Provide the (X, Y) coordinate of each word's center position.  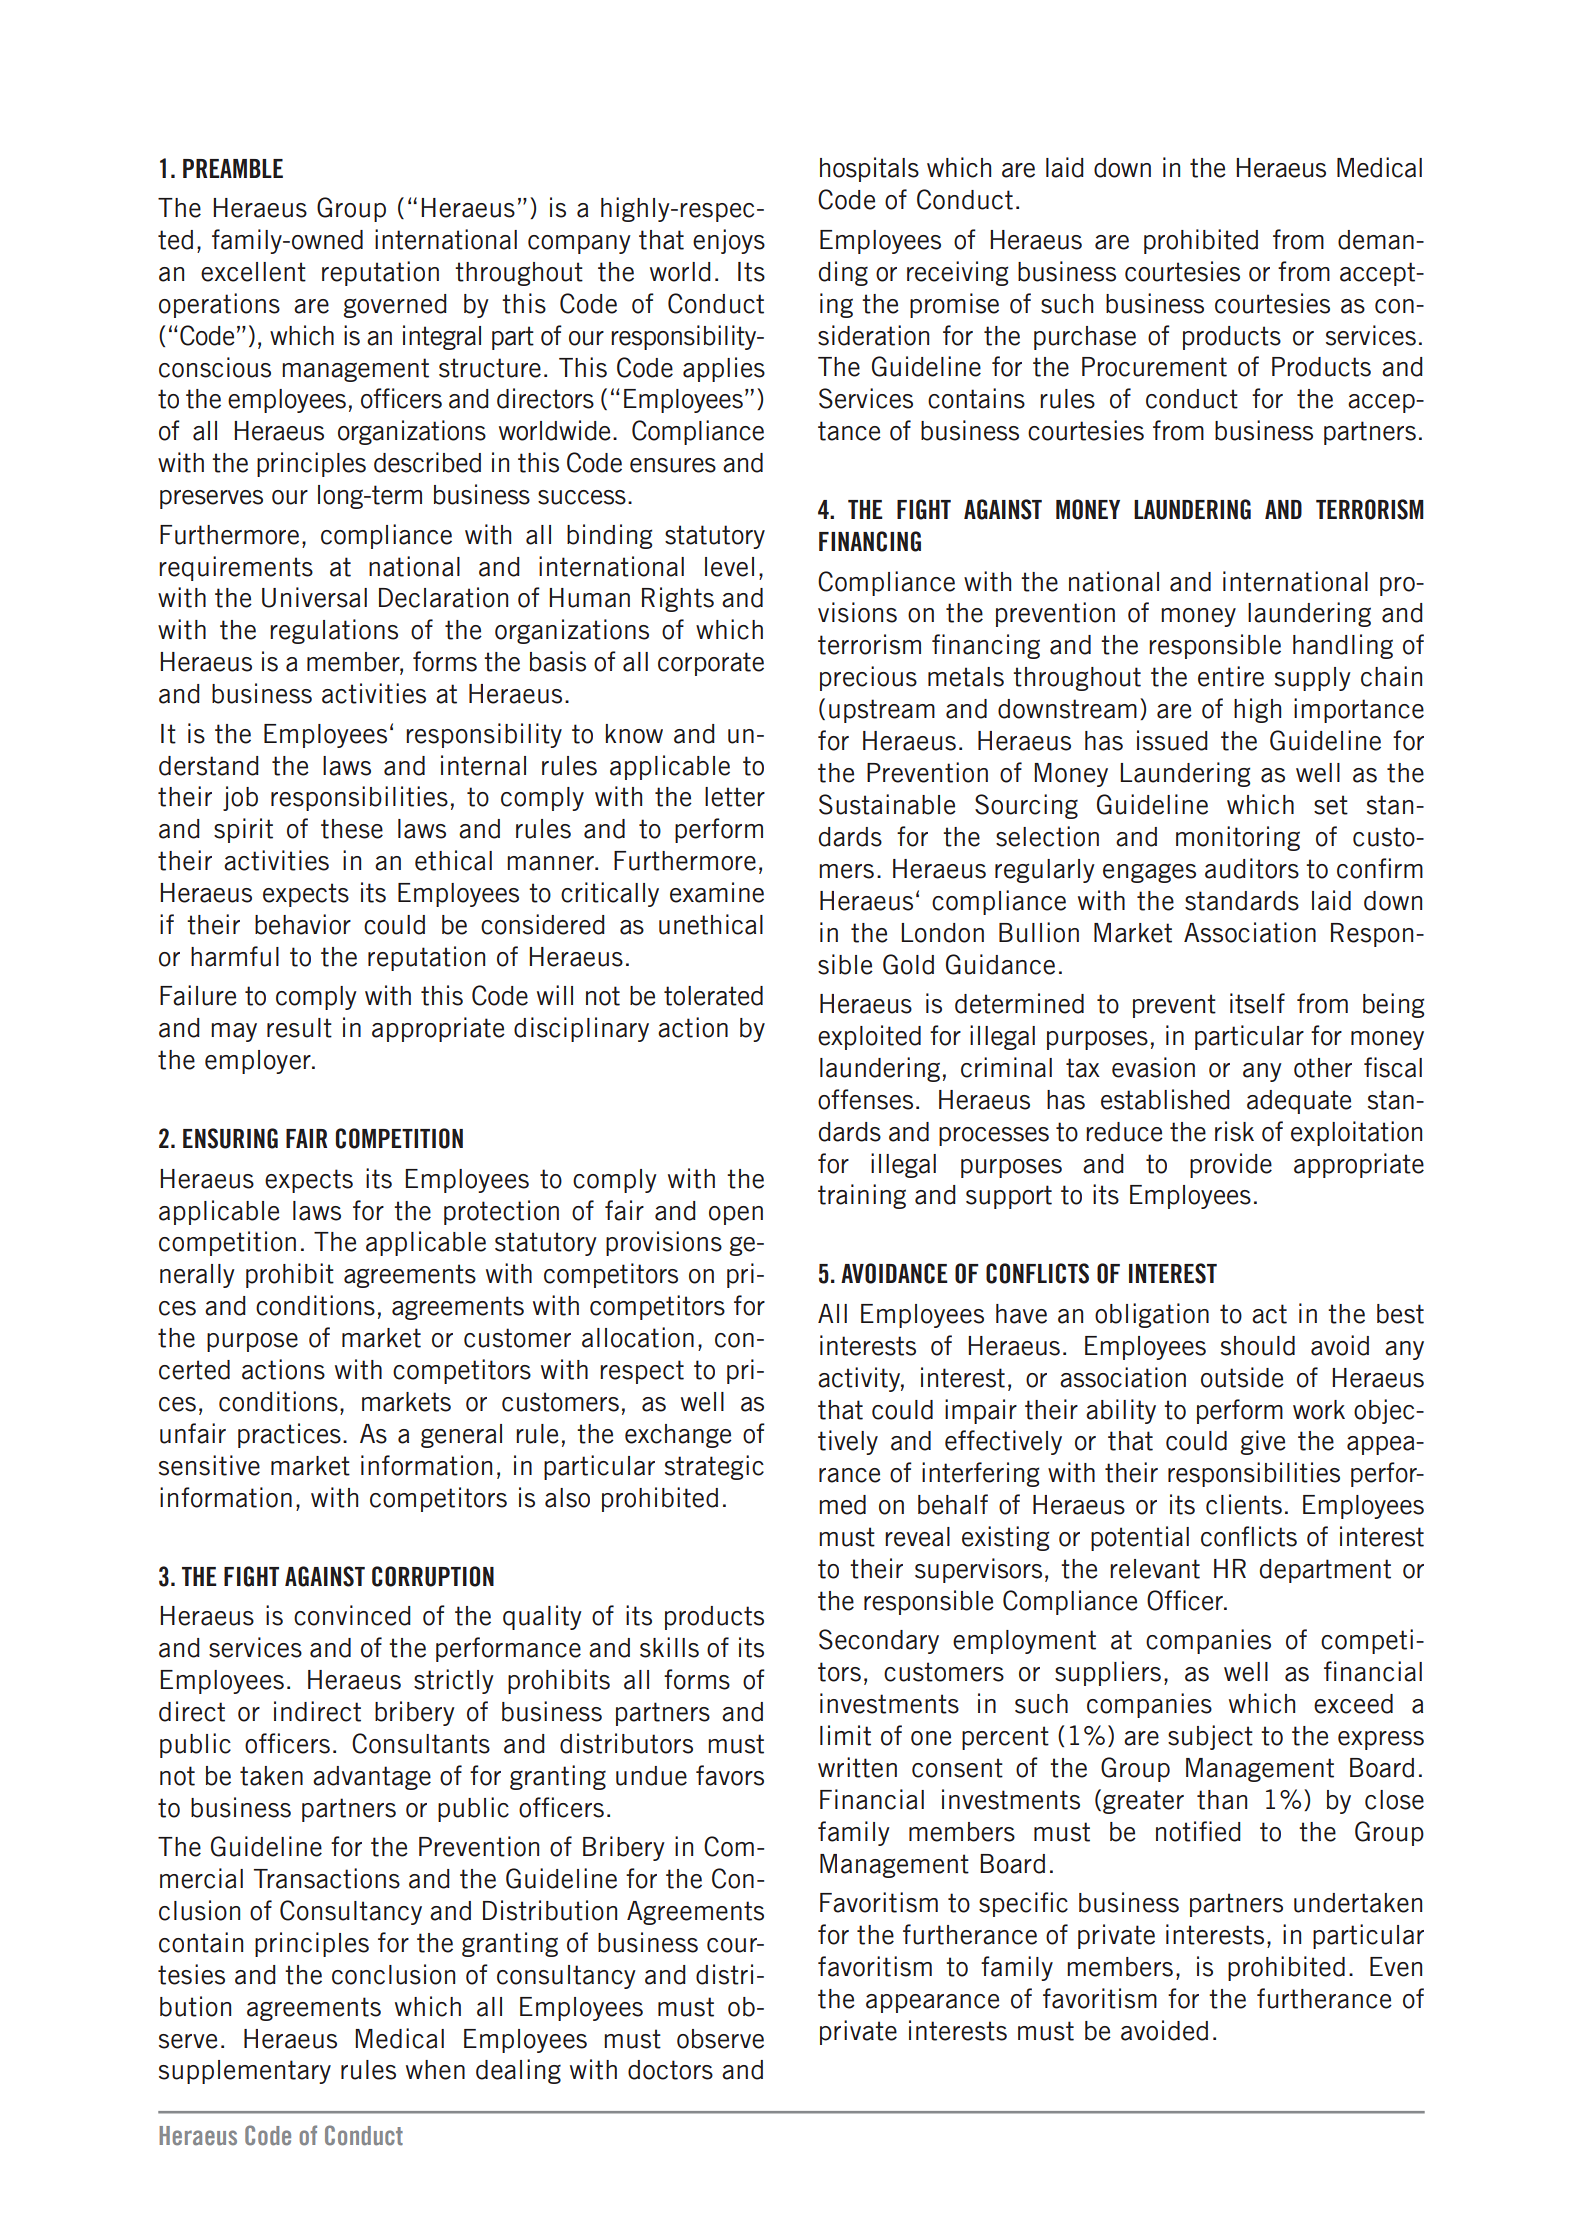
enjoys (729, 241)
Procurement (1154, 367)
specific (1023, 1904)
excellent (253, 272)
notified (1198, 1831)
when (435, 2070)
